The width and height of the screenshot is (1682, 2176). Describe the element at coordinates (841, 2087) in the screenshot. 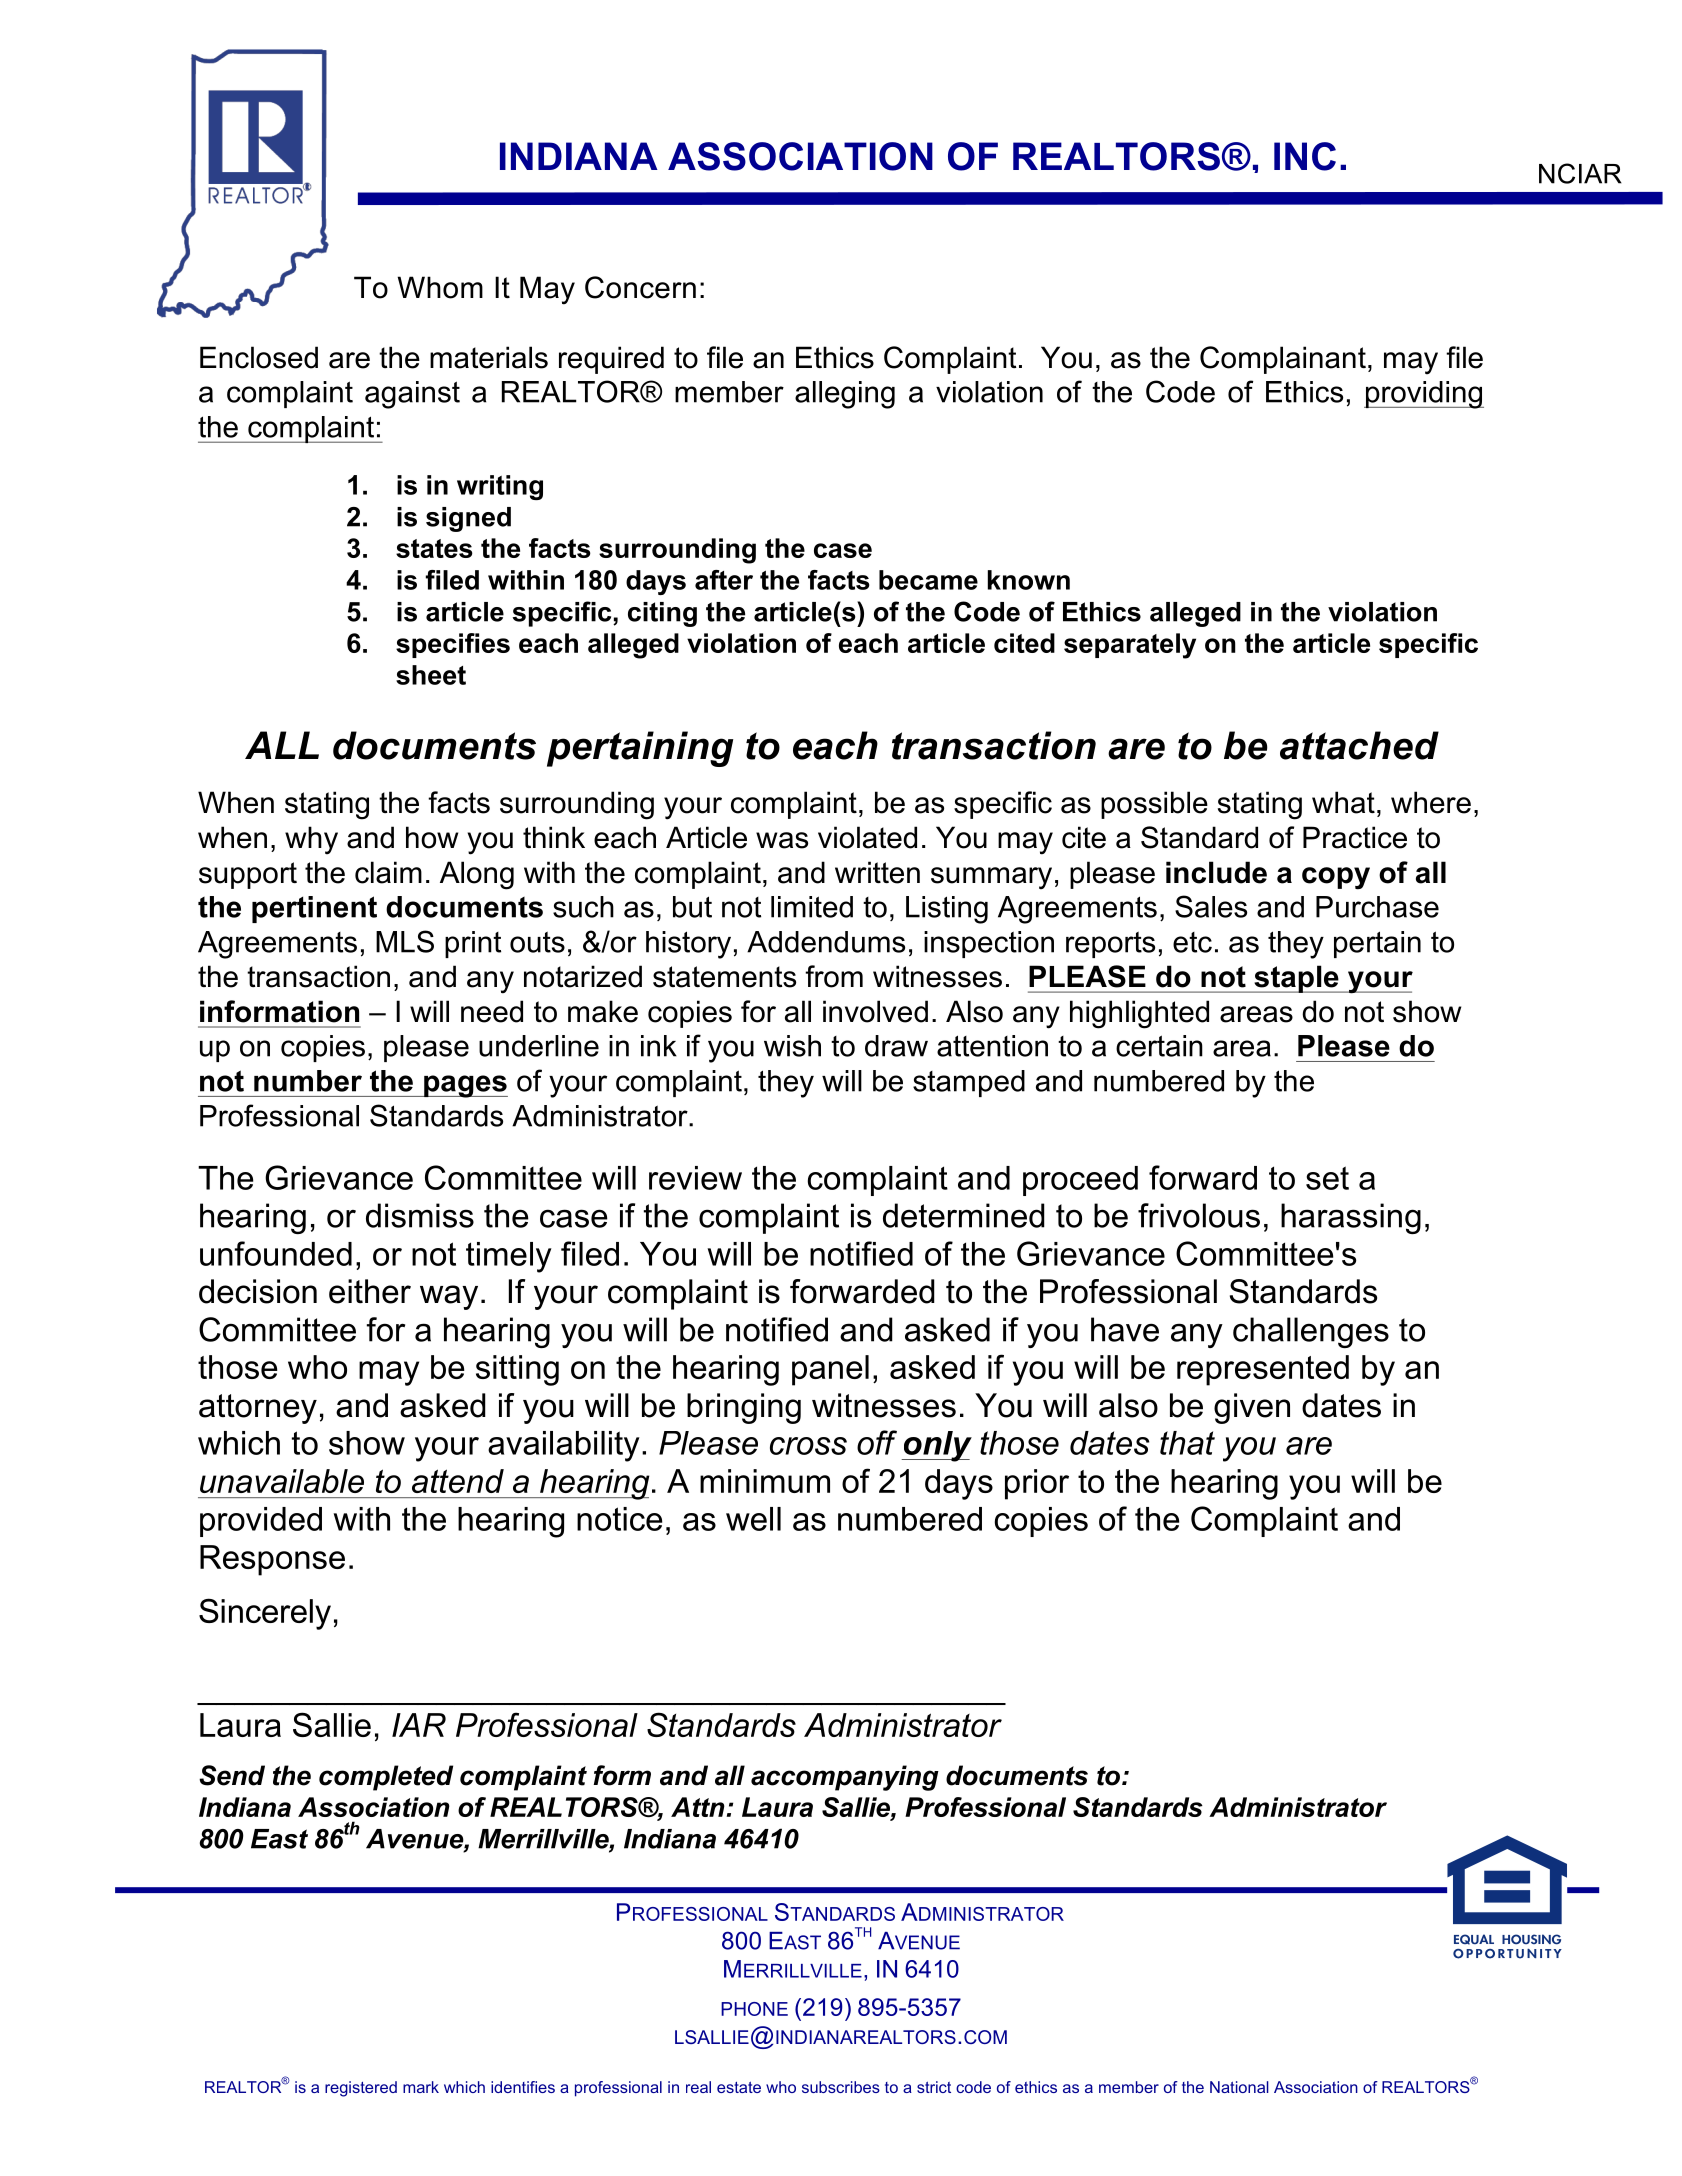

I see `subscribes` at that location.
